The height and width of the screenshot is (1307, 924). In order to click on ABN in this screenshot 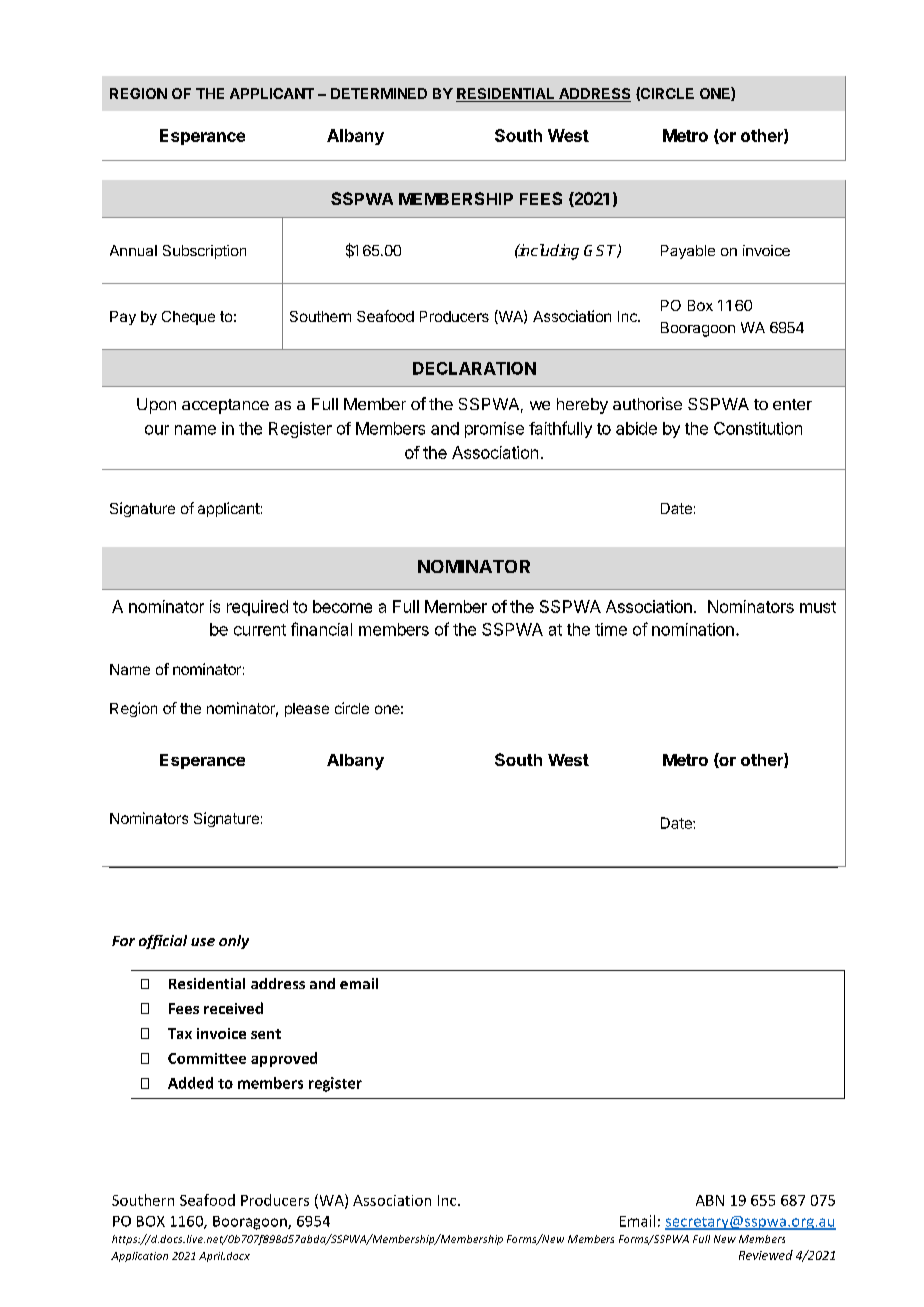, I will do `click(710, 1200)`.
